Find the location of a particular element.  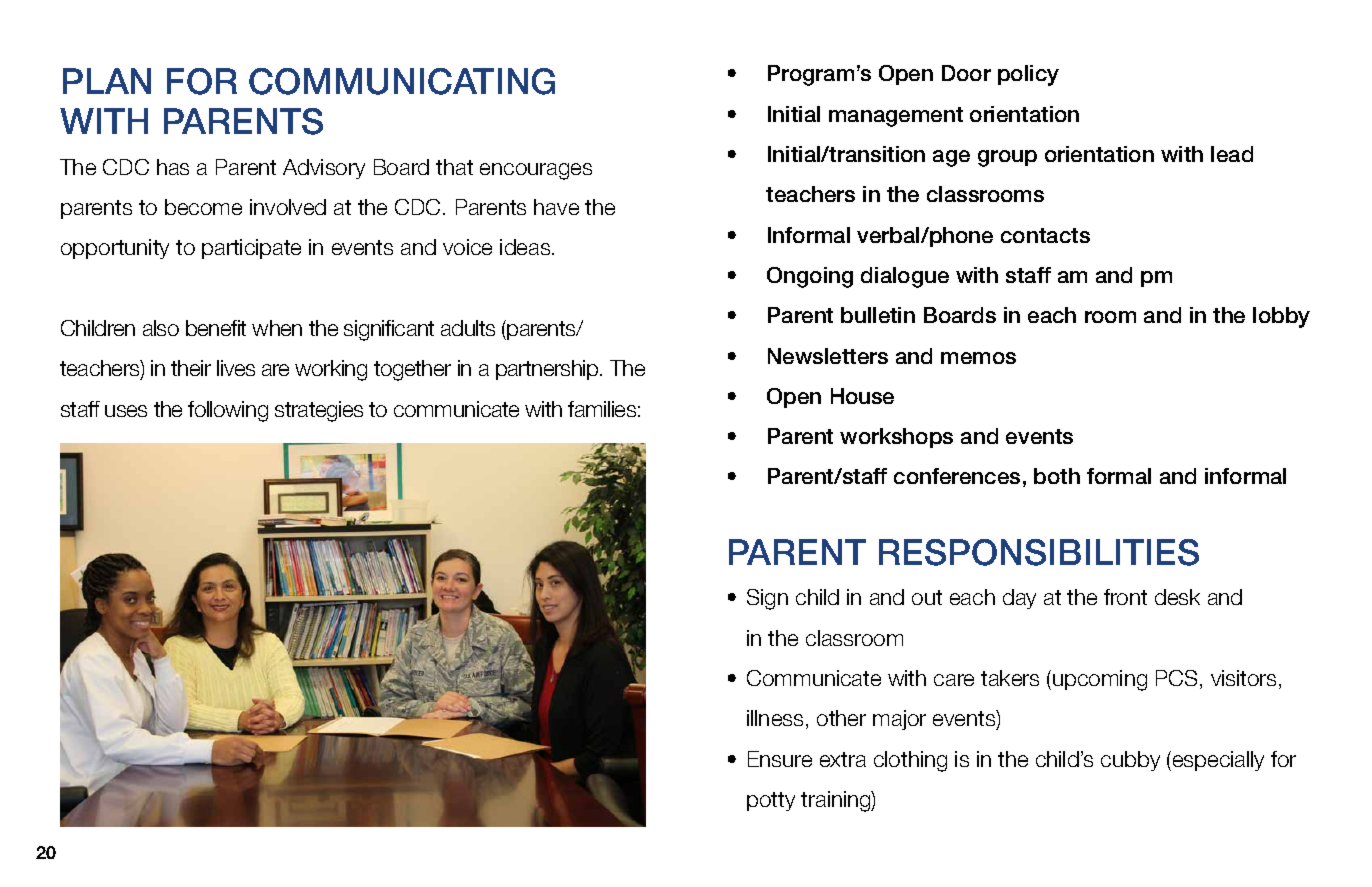

policy is located at coordinates (1028, 75).
